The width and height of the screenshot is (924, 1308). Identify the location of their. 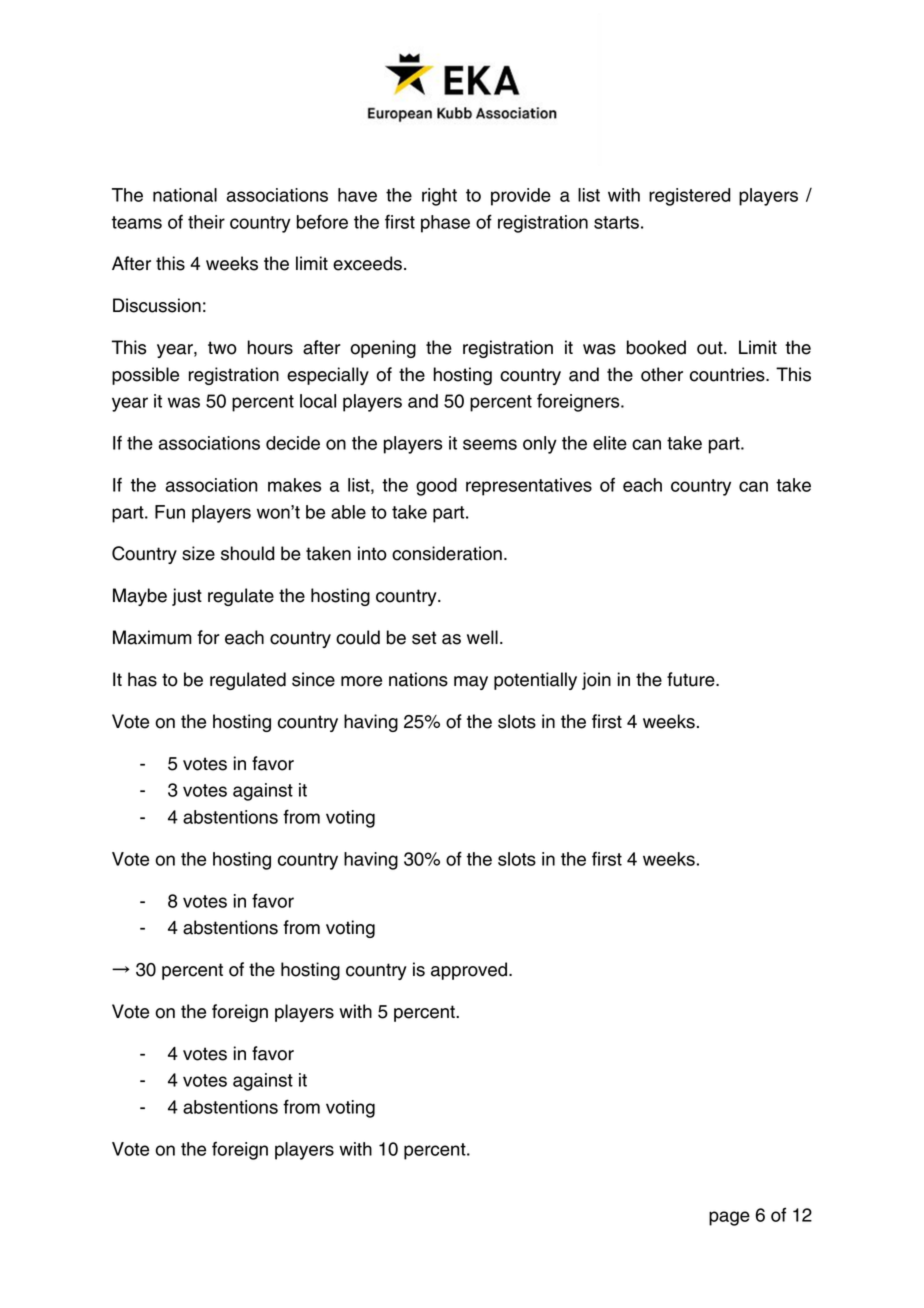
(206, 222).
